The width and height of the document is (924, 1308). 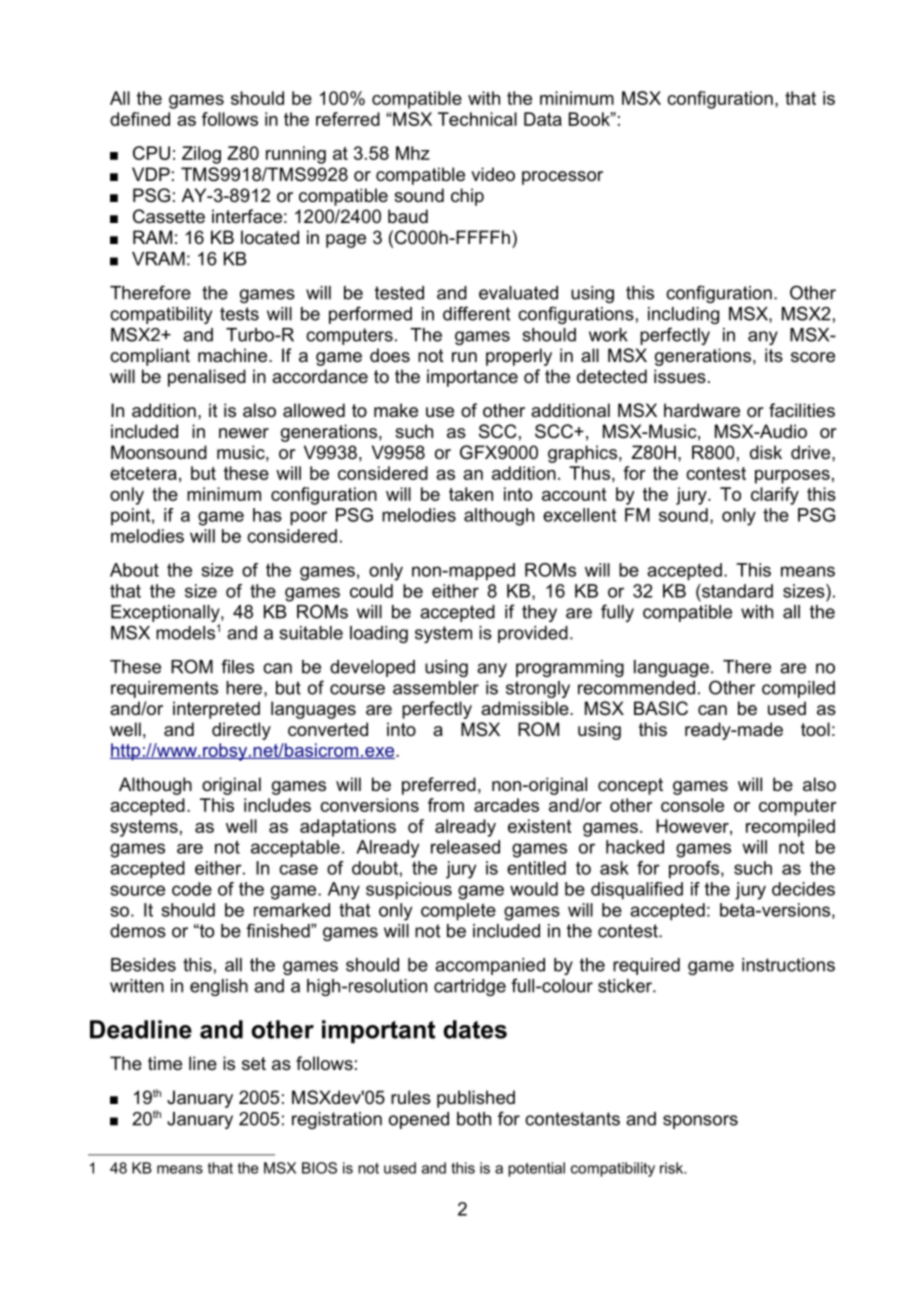 I want to click on importance, so click(x=472, y=378).
